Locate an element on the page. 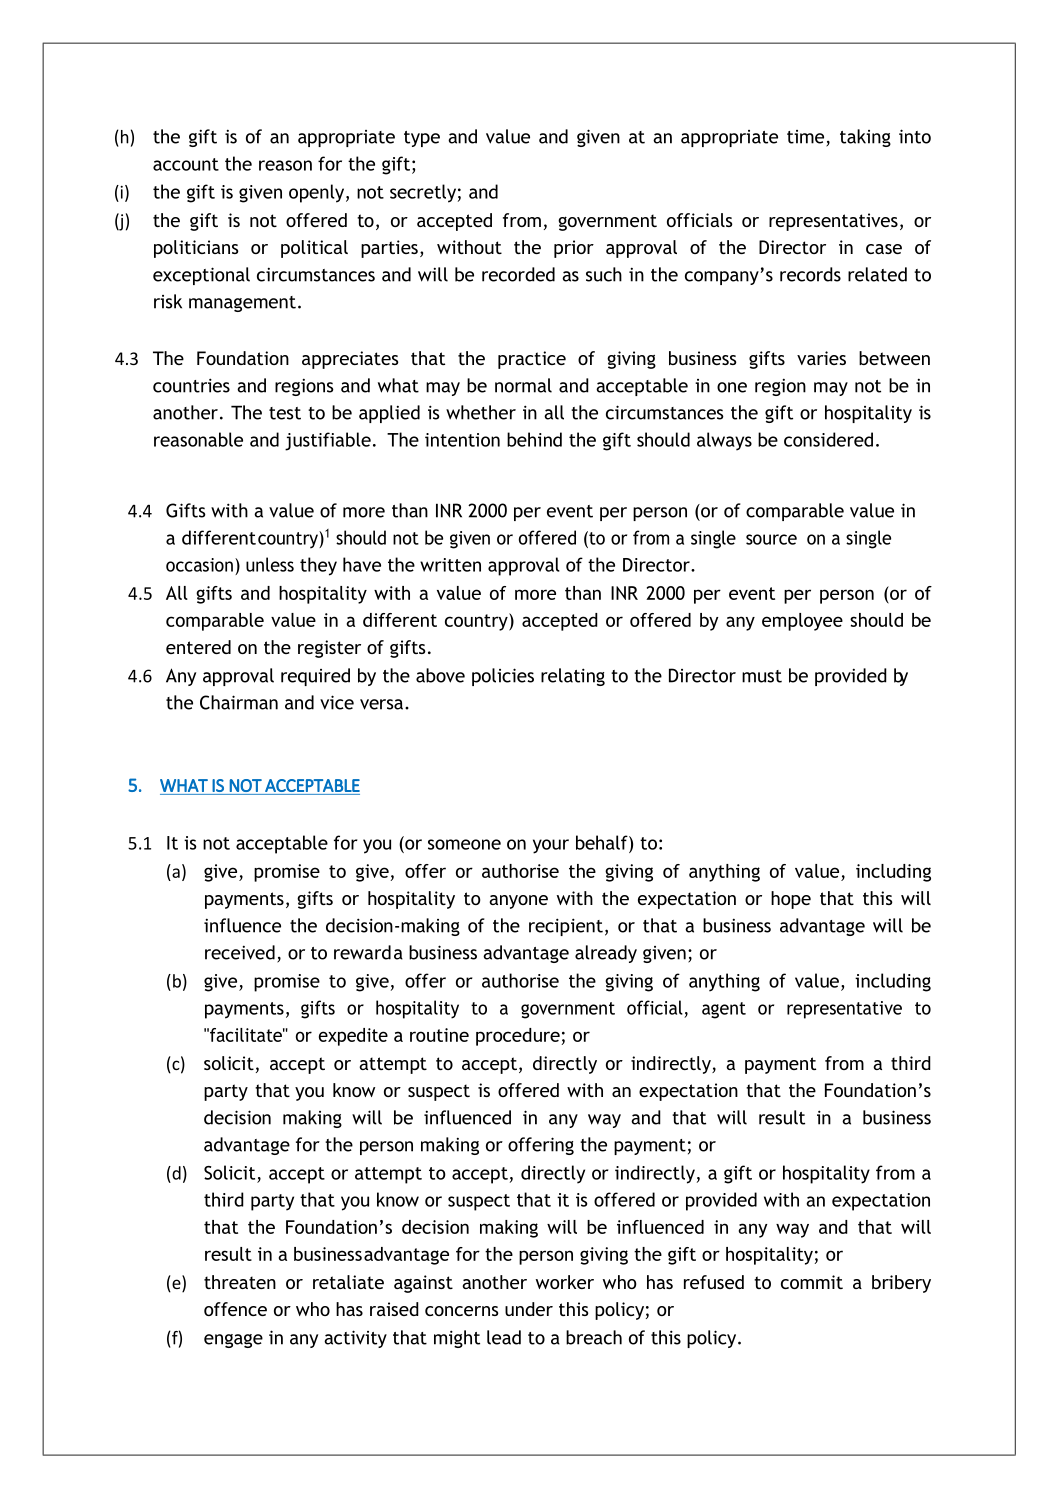 The image size is (1059, 1498). written is located at coordinates (450, 565).
